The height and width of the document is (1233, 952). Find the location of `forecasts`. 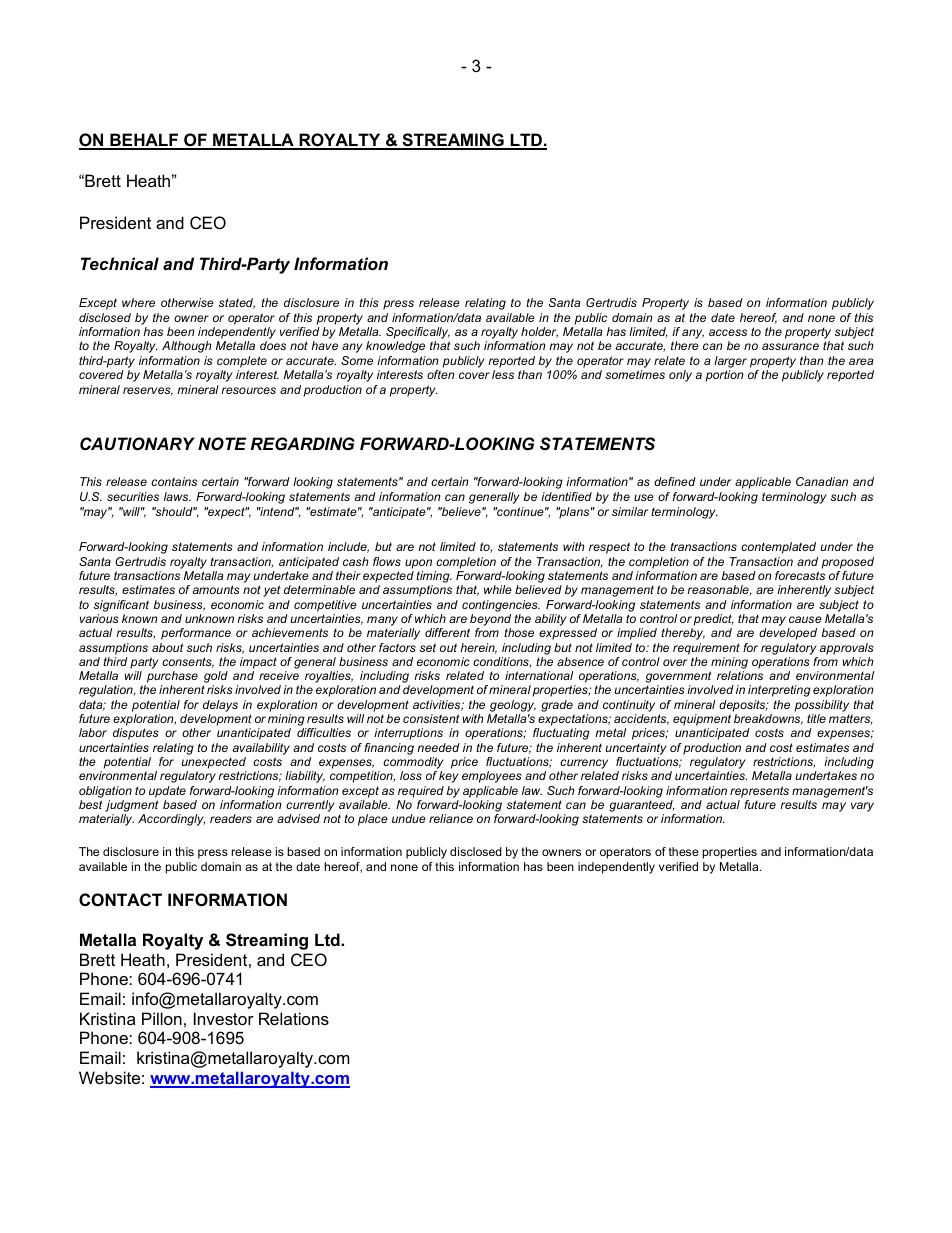

forecasts is located at coordinates (800, 575).
